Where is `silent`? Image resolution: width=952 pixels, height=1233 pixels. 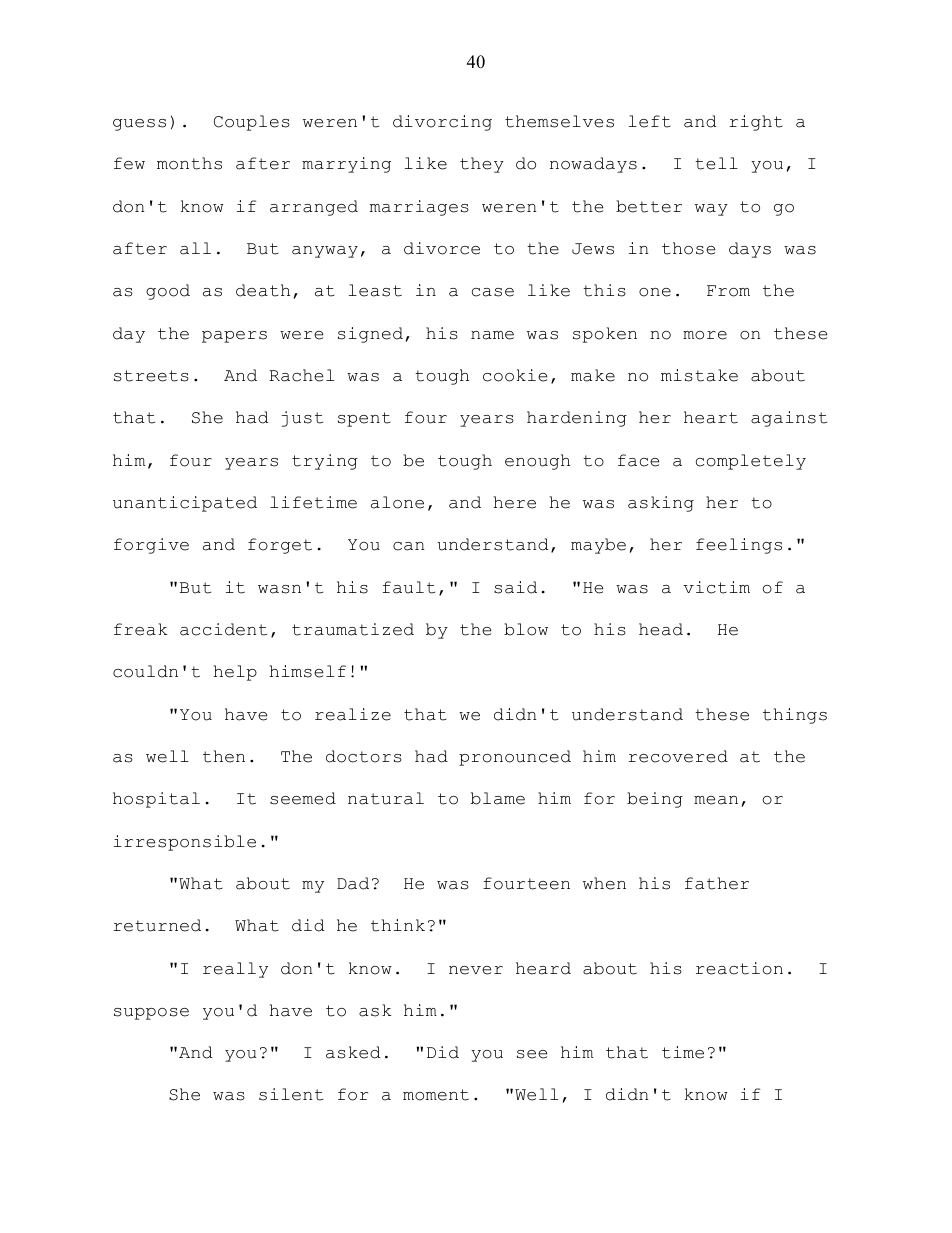 silent is located at coordinates (291, 1094).
